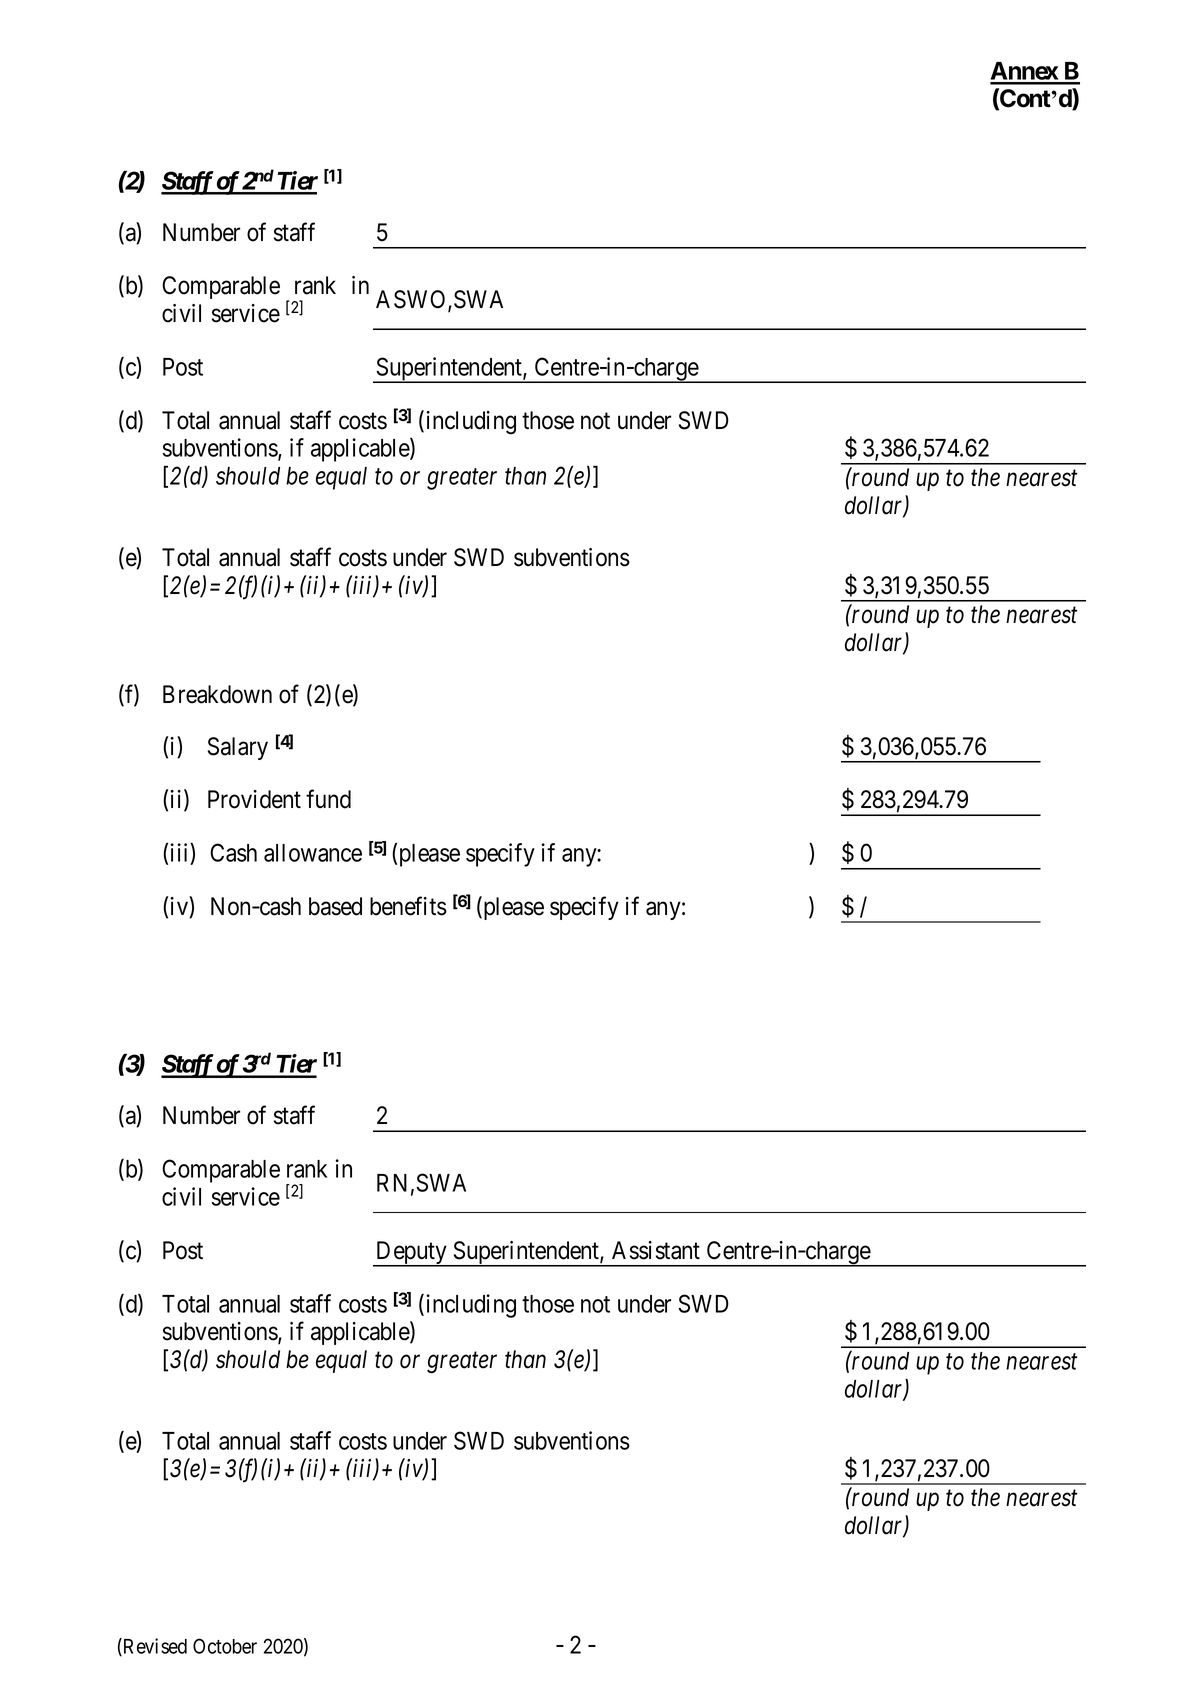  I want to click on based, so click(335, 906).
